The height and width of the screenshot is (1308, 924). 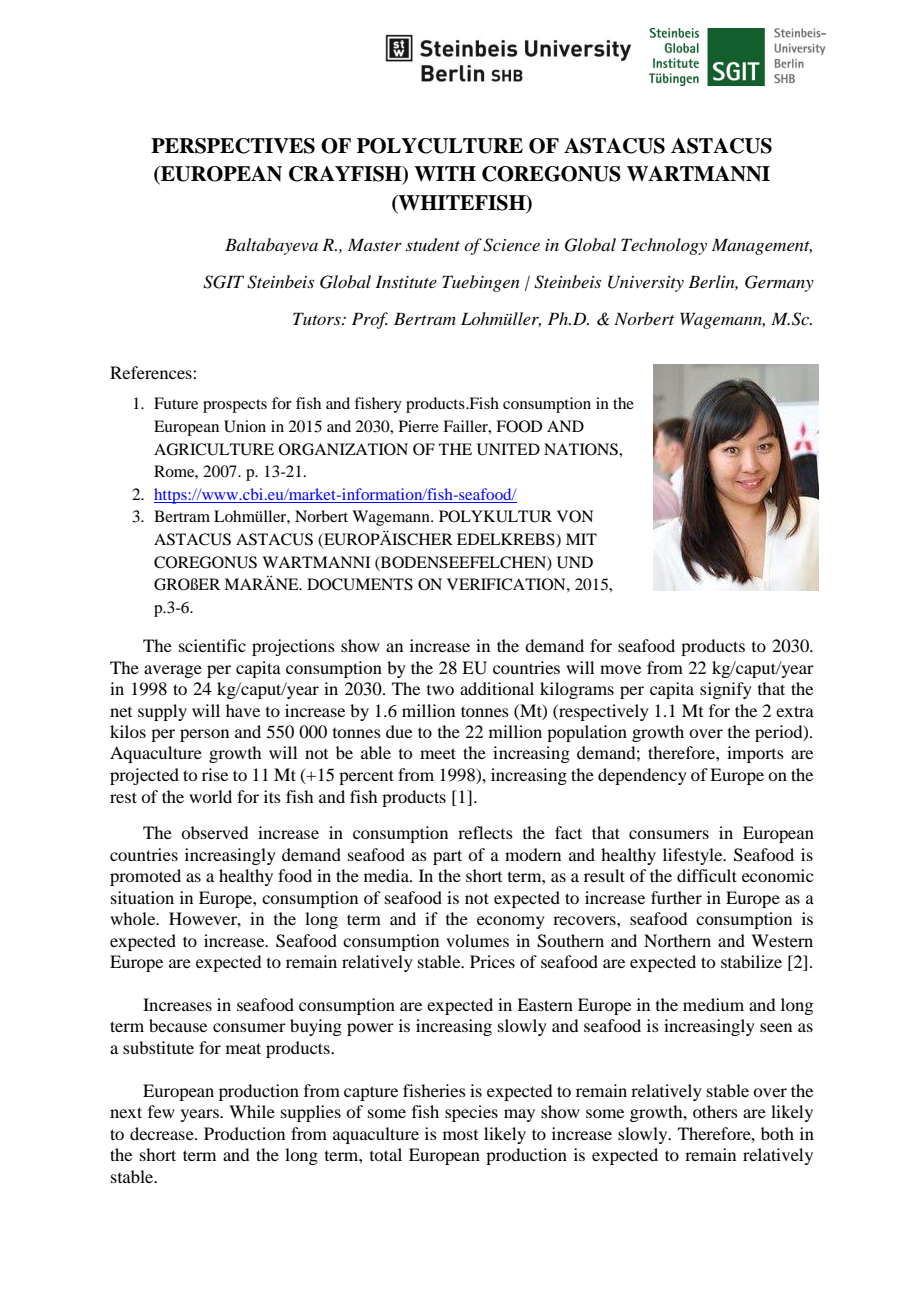 What do you see at coordinates (176, 403) in the screenshot?
I see `Future` at bounding box center [176, 403].
